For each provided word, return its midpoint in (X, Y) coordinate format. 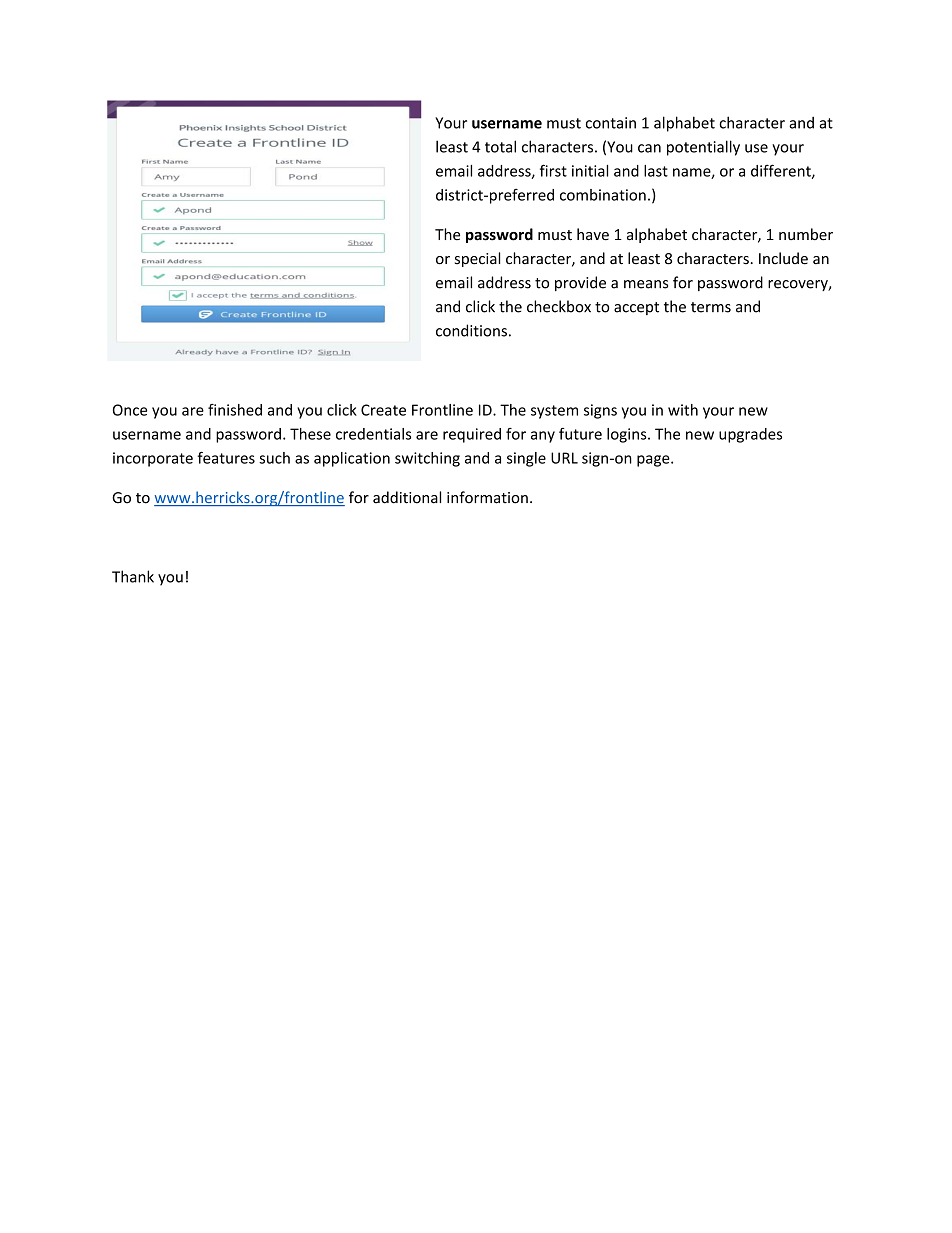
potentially (703, 148)
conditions (471, 330)
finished (235, 410)
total (500, 146)
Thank (133, 576)
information (487, 497)
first (553, 170)
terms (711, 307)
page (654, 461)
